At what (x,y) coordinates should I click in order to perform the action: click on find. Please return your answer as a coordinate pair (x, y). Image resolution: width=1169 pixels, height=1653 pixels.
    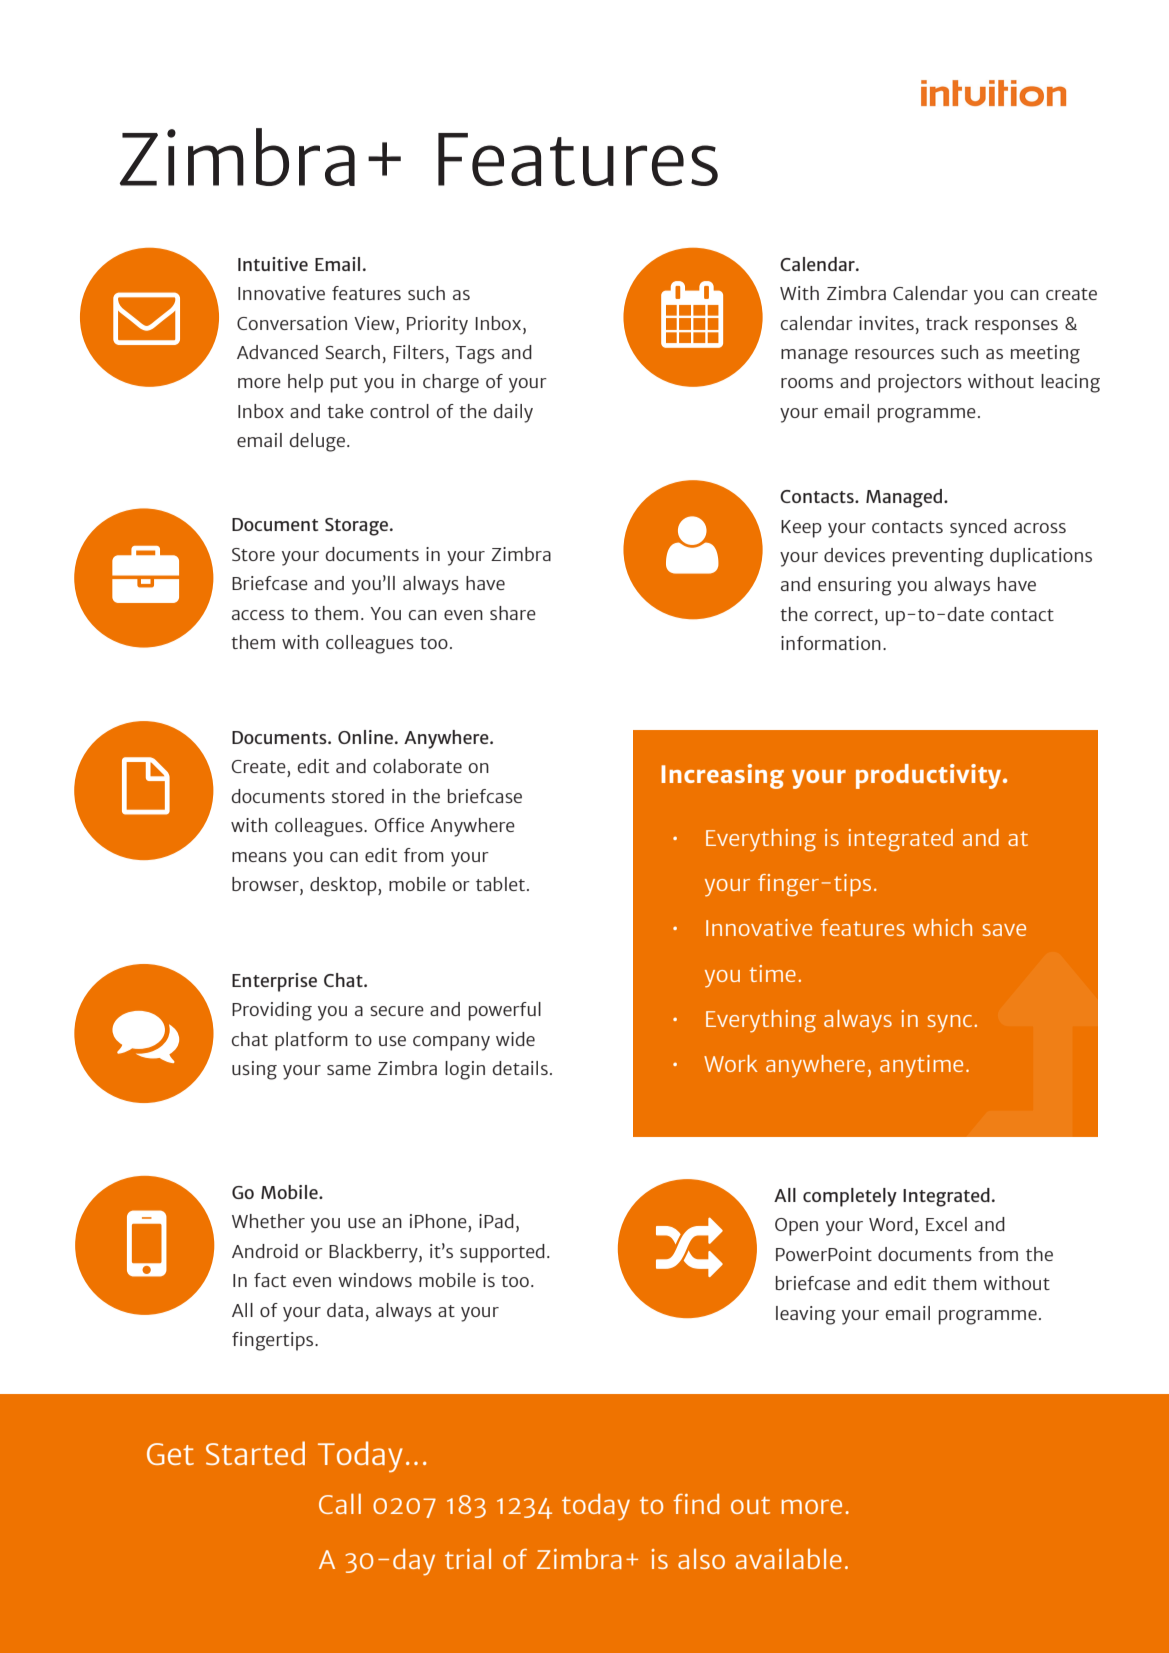
    Looking at the image, I should click on (696, 1504).
